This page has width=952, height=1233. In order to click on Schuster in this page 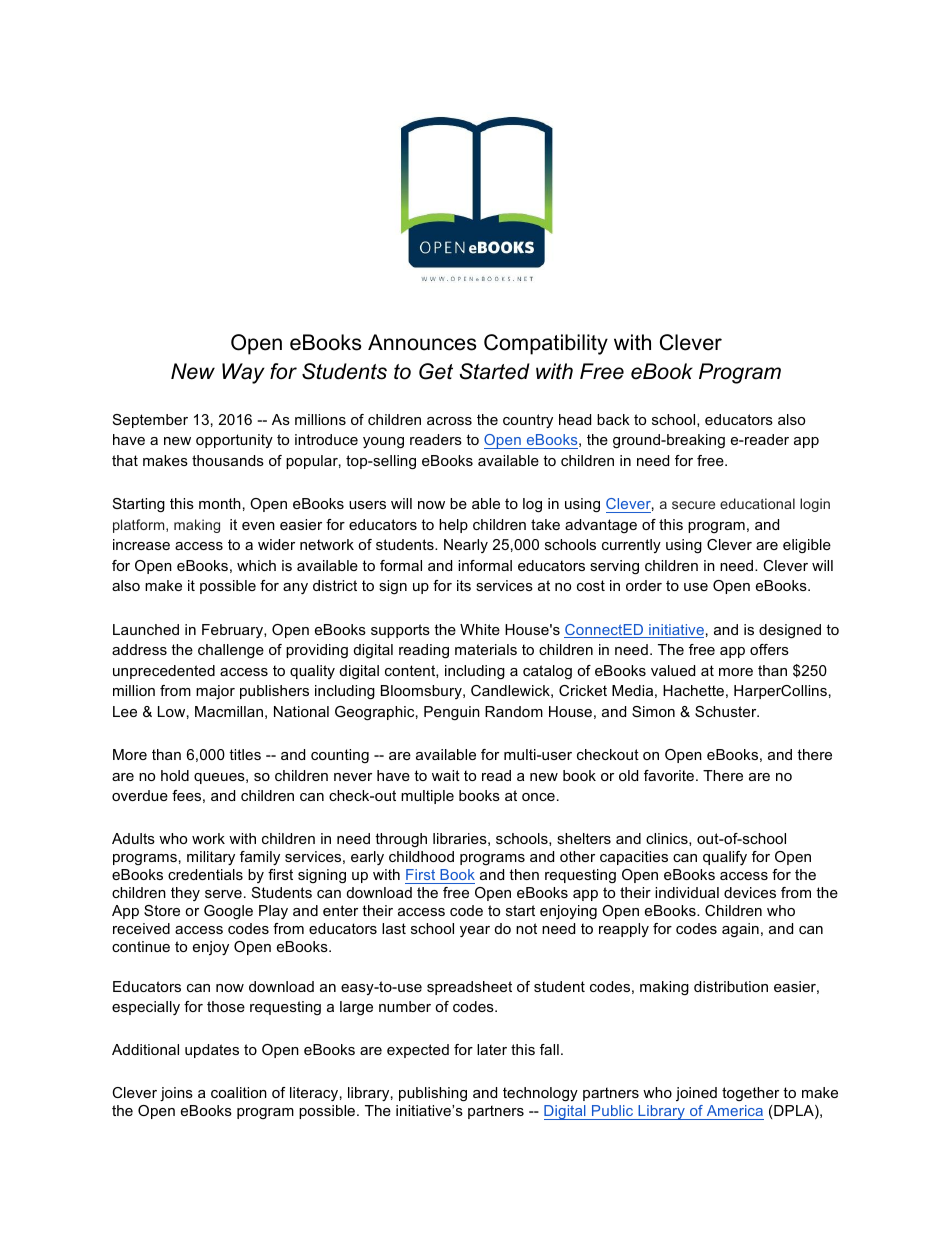, I will do `click(727, 711)`.
